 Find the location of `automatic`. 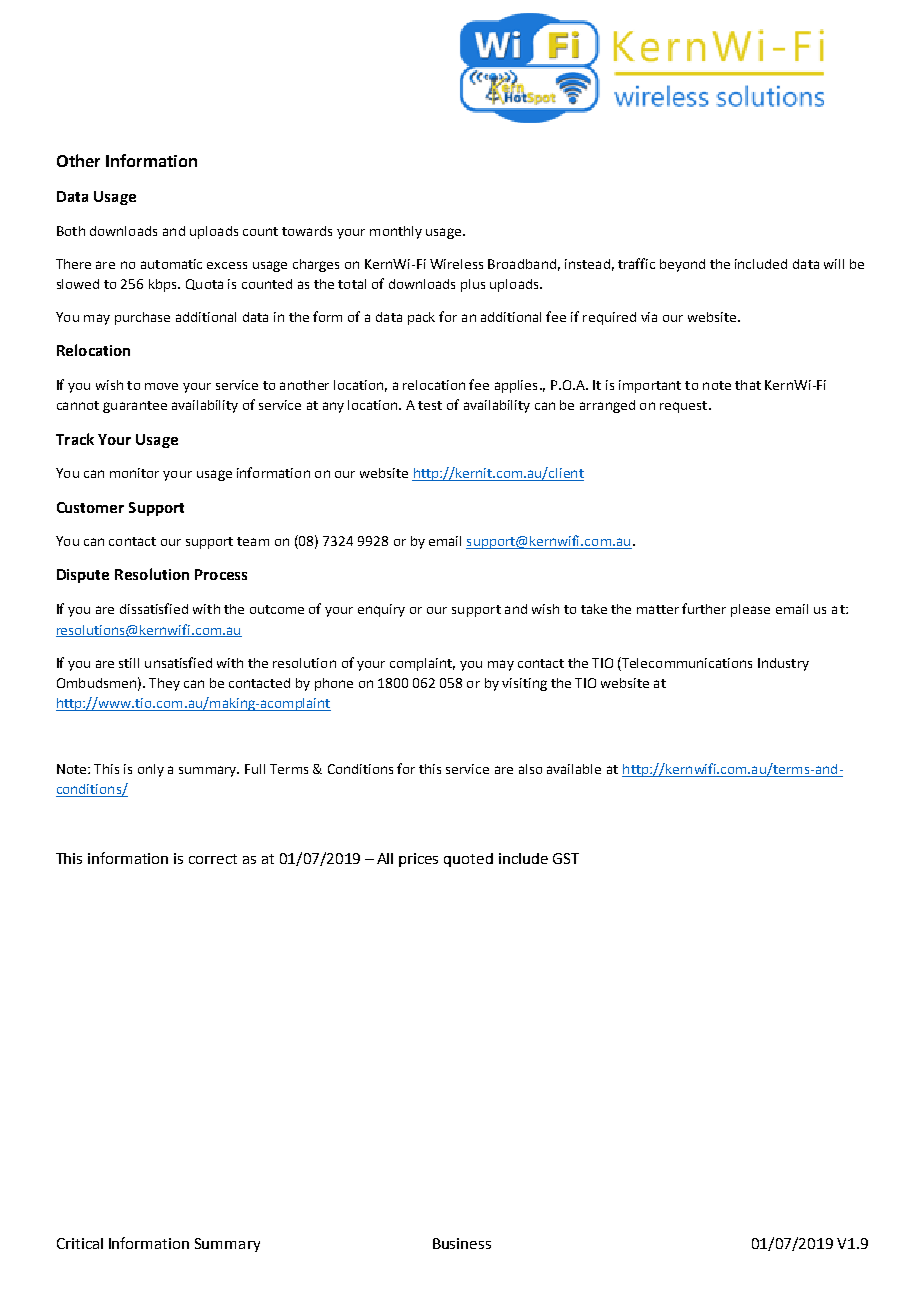

automatic is located at coordinates (171, 264).
